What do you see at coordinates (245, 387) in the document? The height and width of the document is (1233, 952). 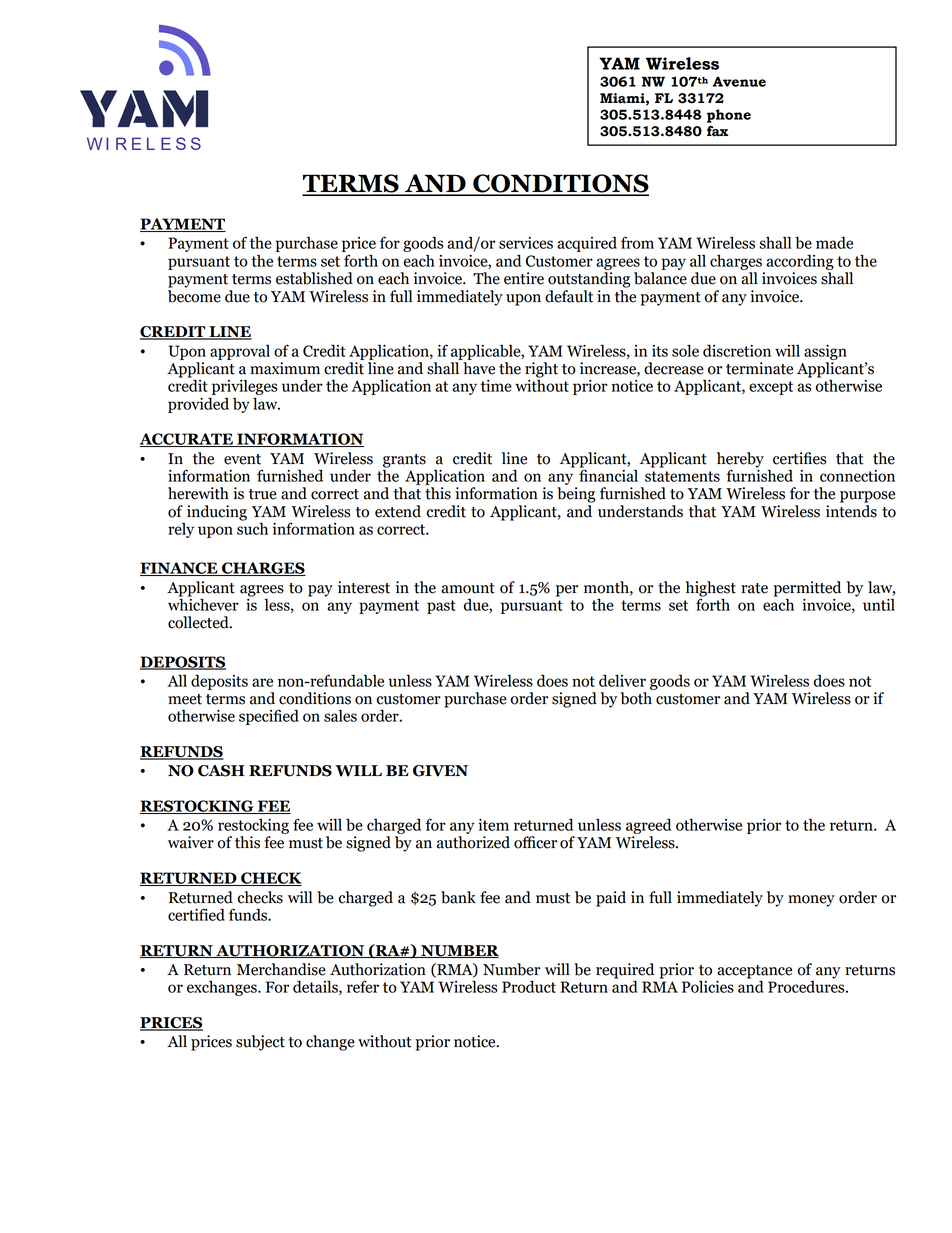 I see `privileges` at bounding box center [245, 387].
